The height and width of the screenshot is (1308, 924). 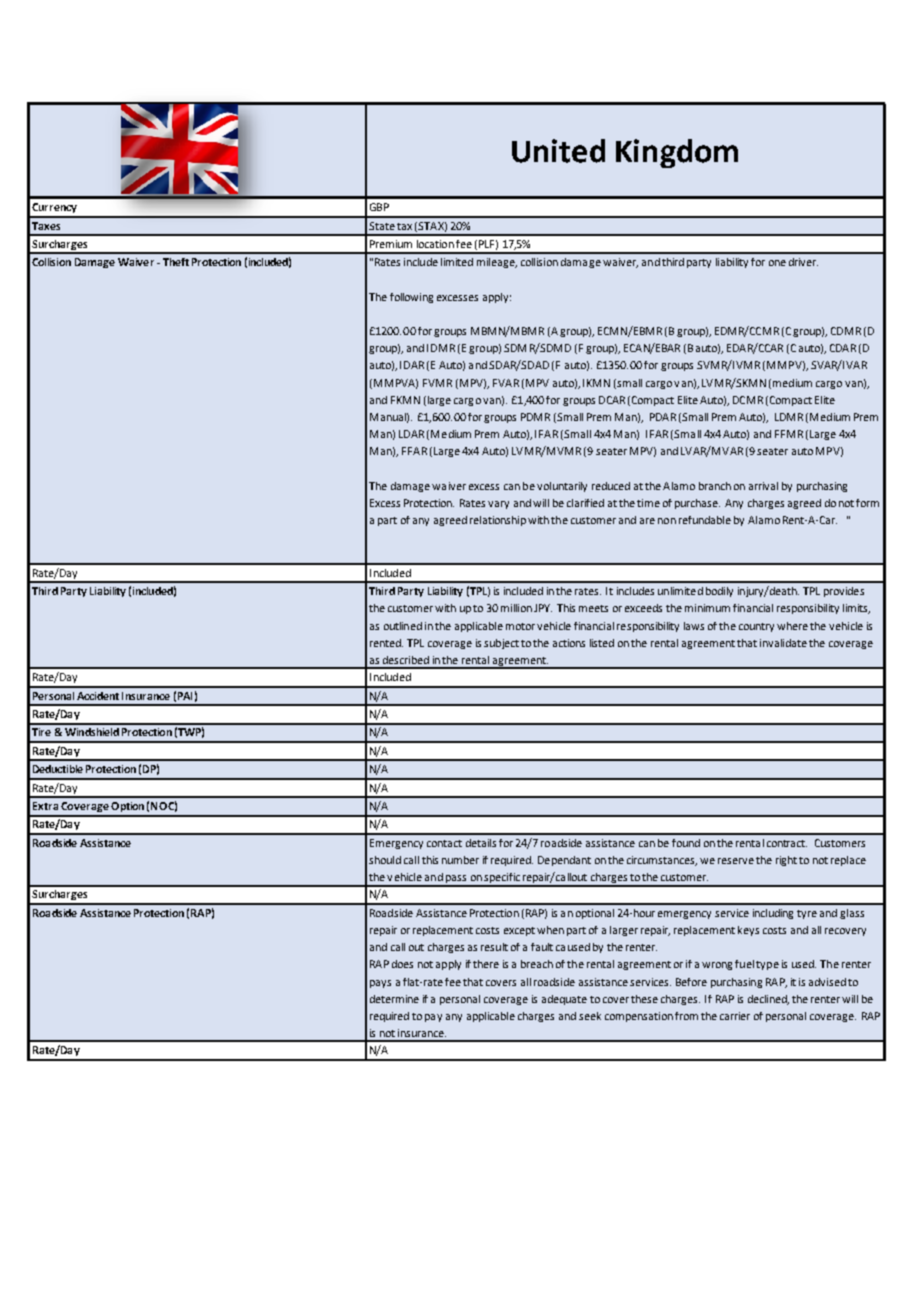 I want to click on Theft, so click(x=176, y=262).
